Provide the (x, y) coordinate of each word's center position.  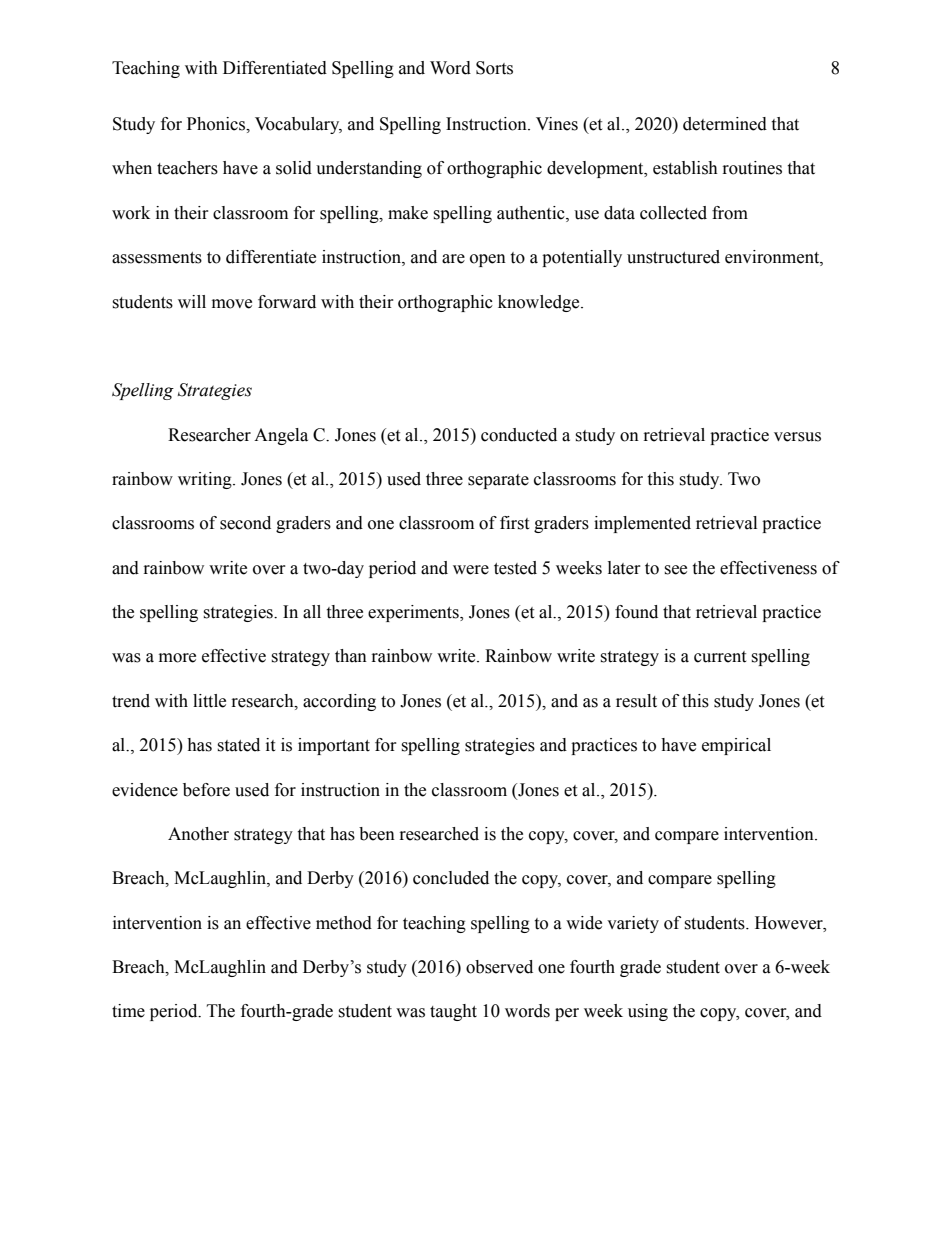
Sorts (494, 68)
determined (725, 124)
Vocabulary (298, 125)
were (471, 570)
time (128, 1011)
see (675, 570)
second (245, 523)
